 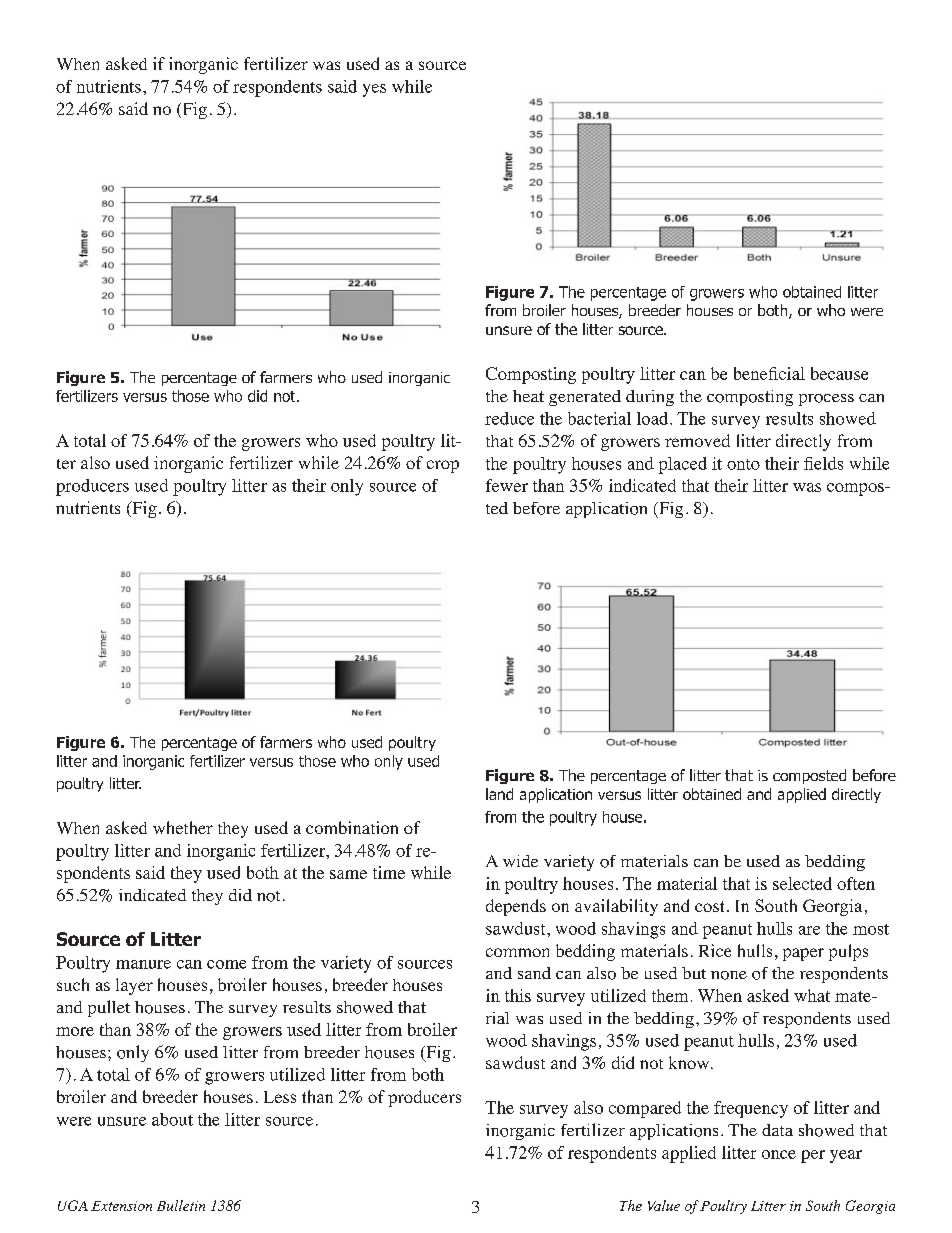 What do you see at coordinates (769, 373) in the page?
I see `beneficial` at bounding box center [769, 373].
